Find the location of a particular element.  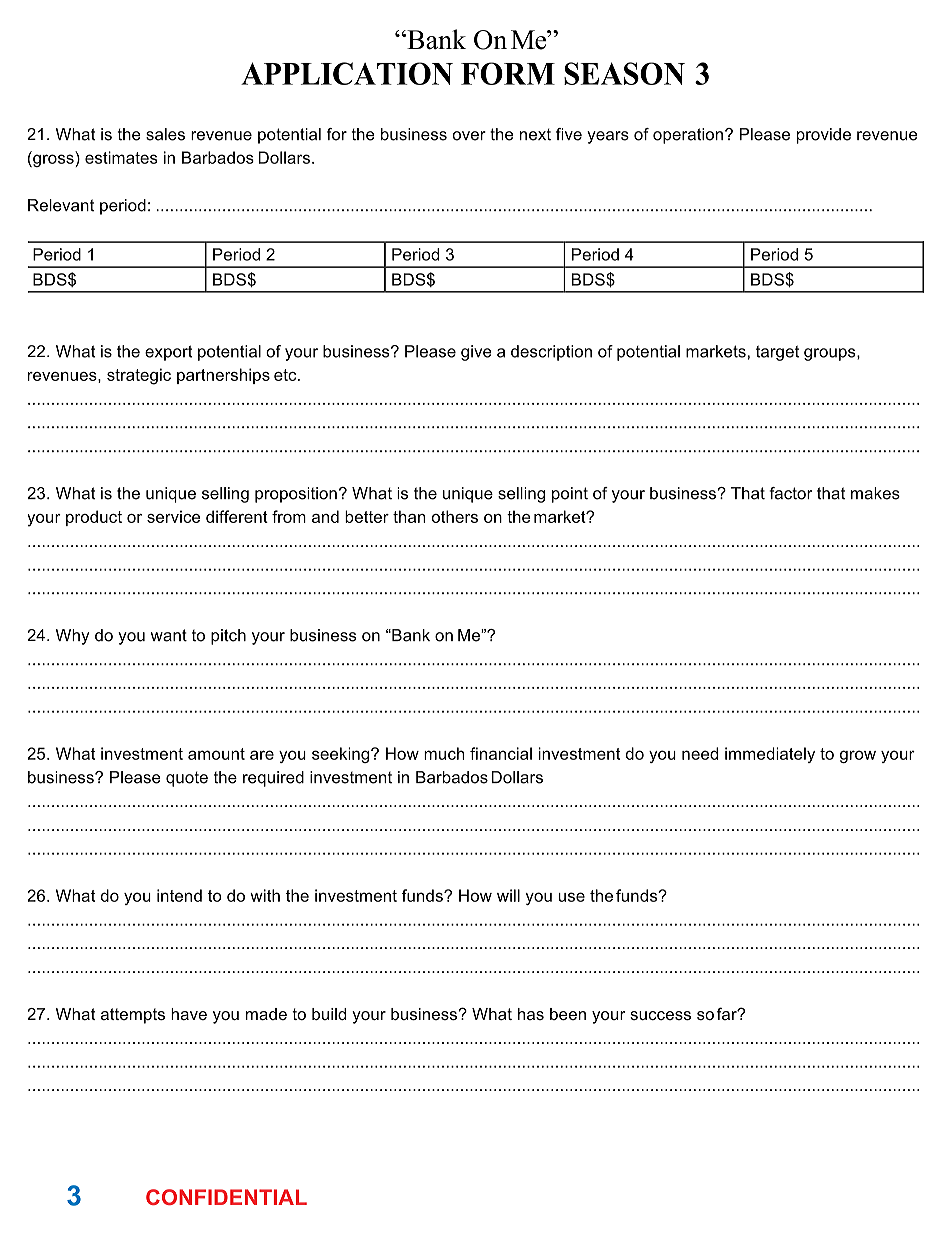

strategic is located at coordinates (139, 376).
